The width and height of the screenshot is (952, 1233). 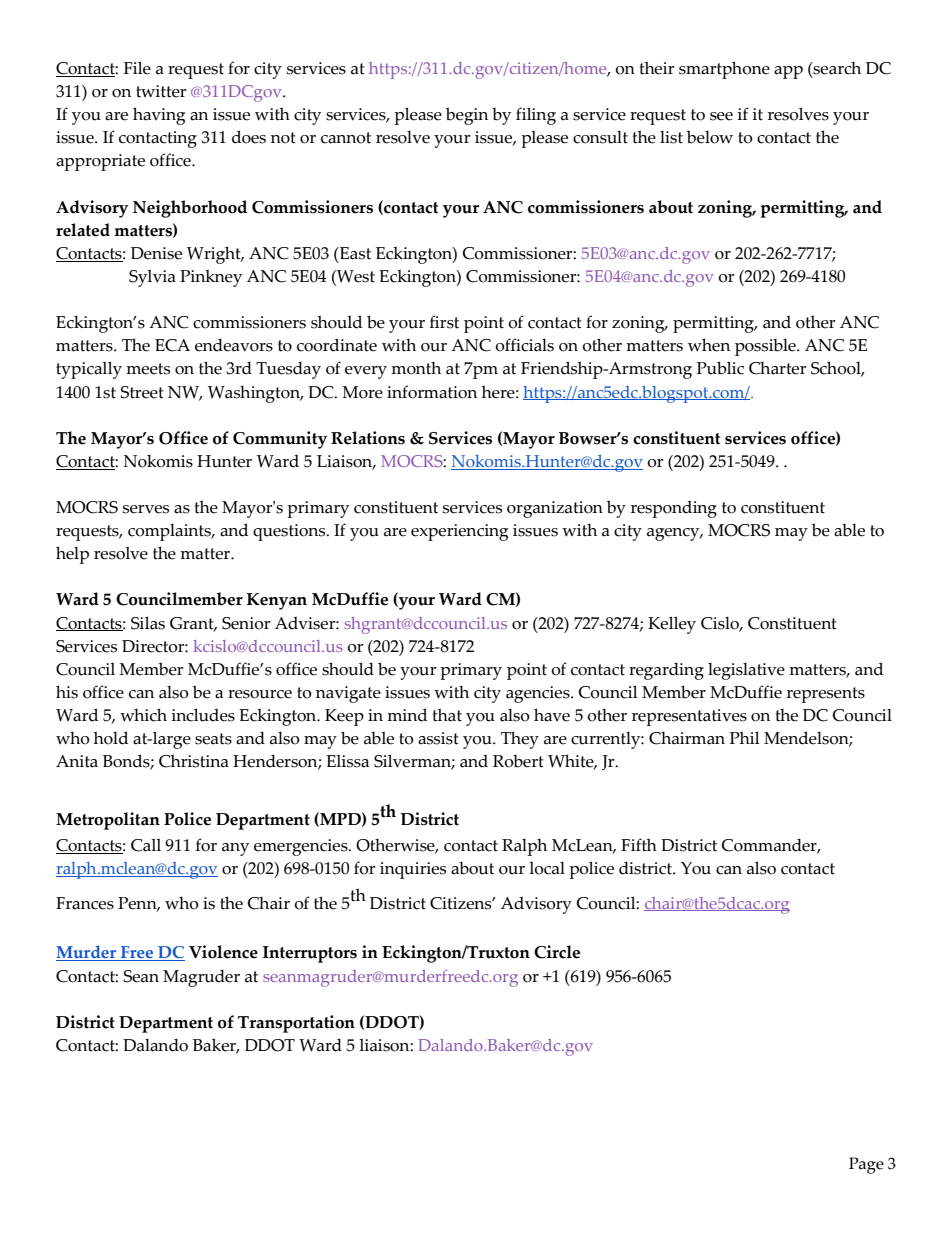 I want to click on Phil, so click(x=744, y=737).
